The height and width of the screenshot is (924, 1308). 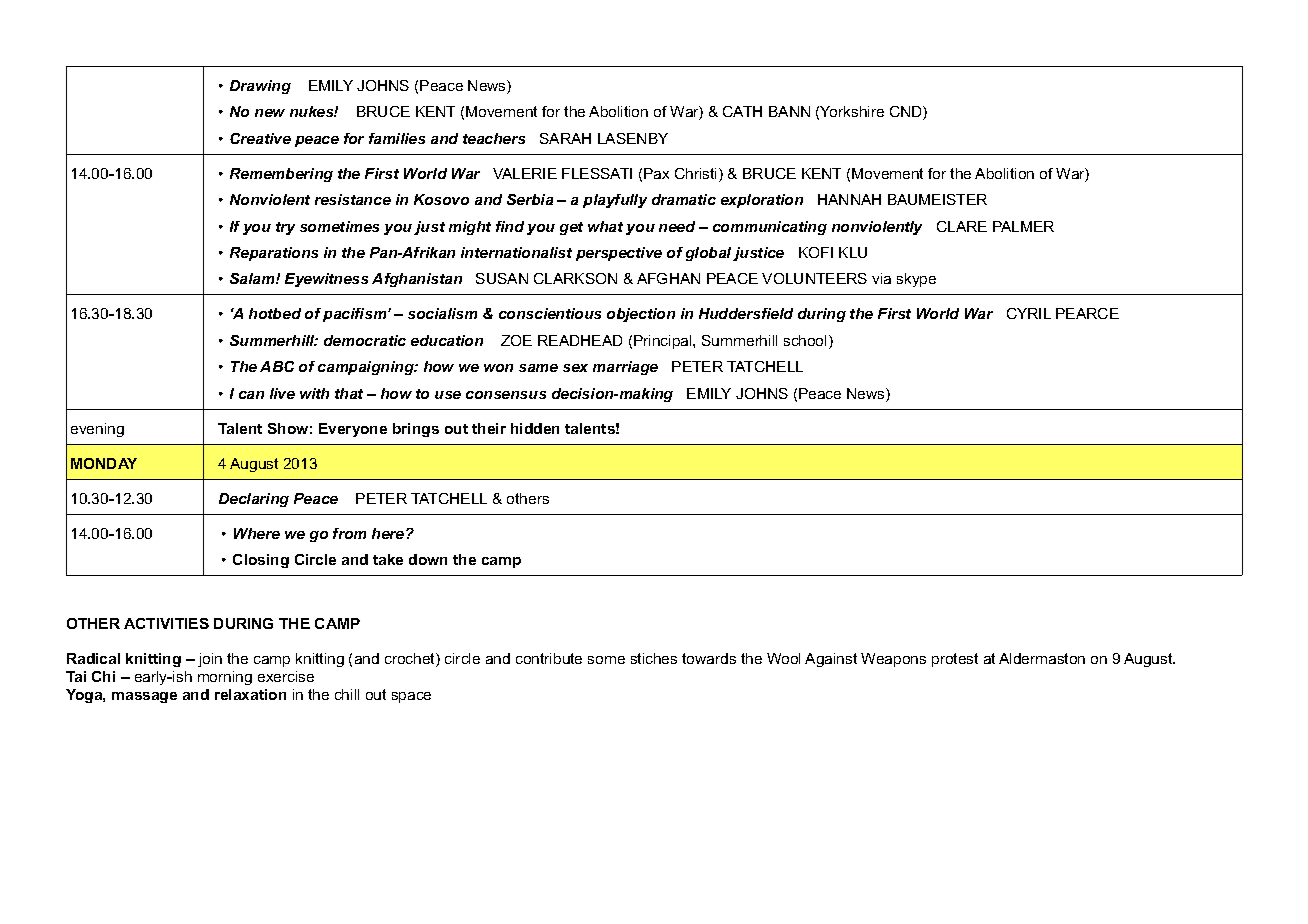 What do you see at coordinates (535, 428) in the screenshot?
I see `hidden` at bounding box center [535, 428].
